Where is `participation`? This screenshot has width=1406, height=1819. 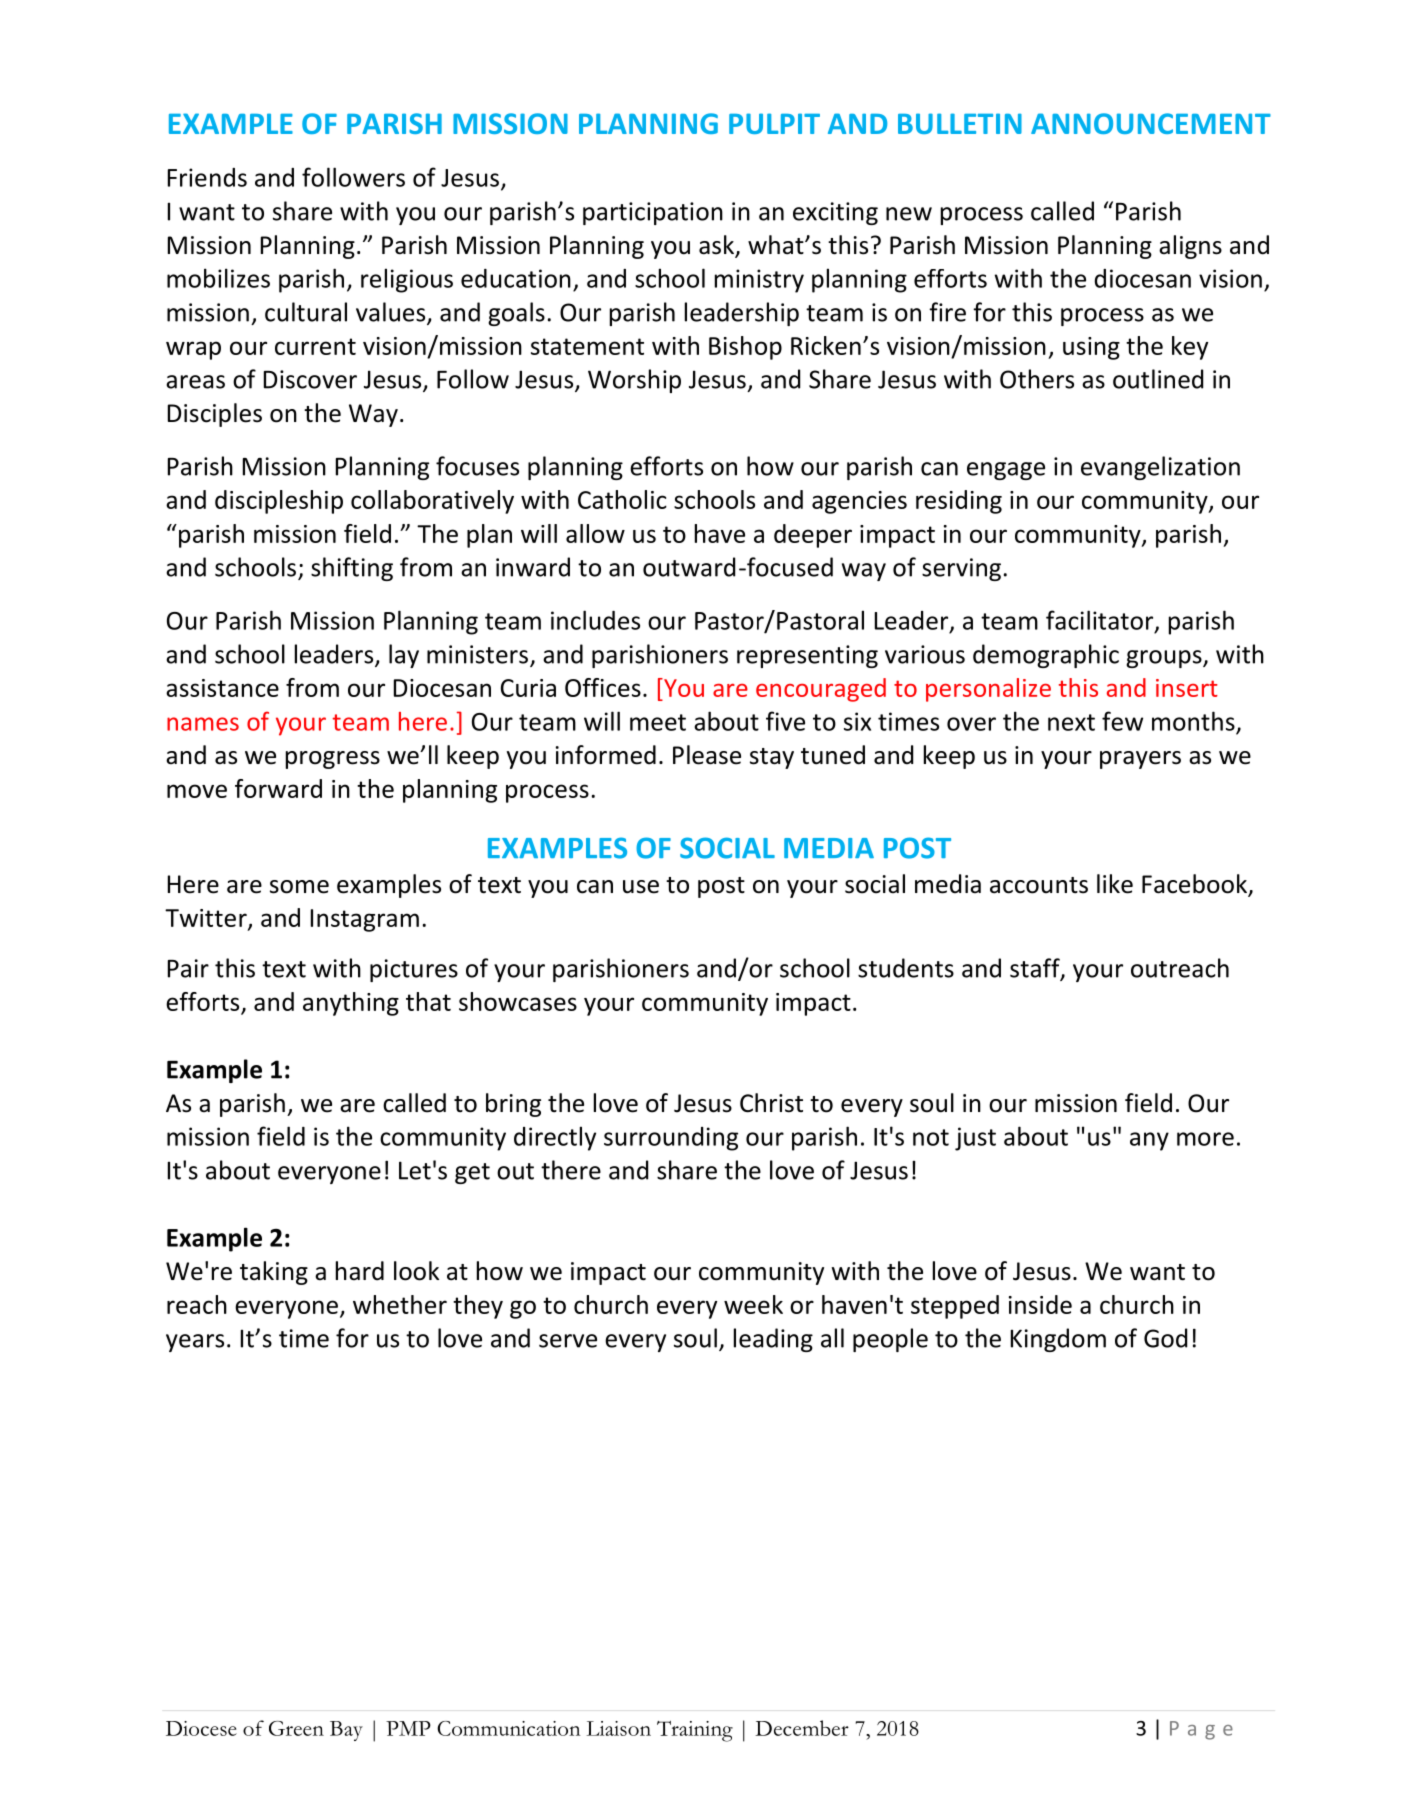 participation is located at coordinates (653, 213).
